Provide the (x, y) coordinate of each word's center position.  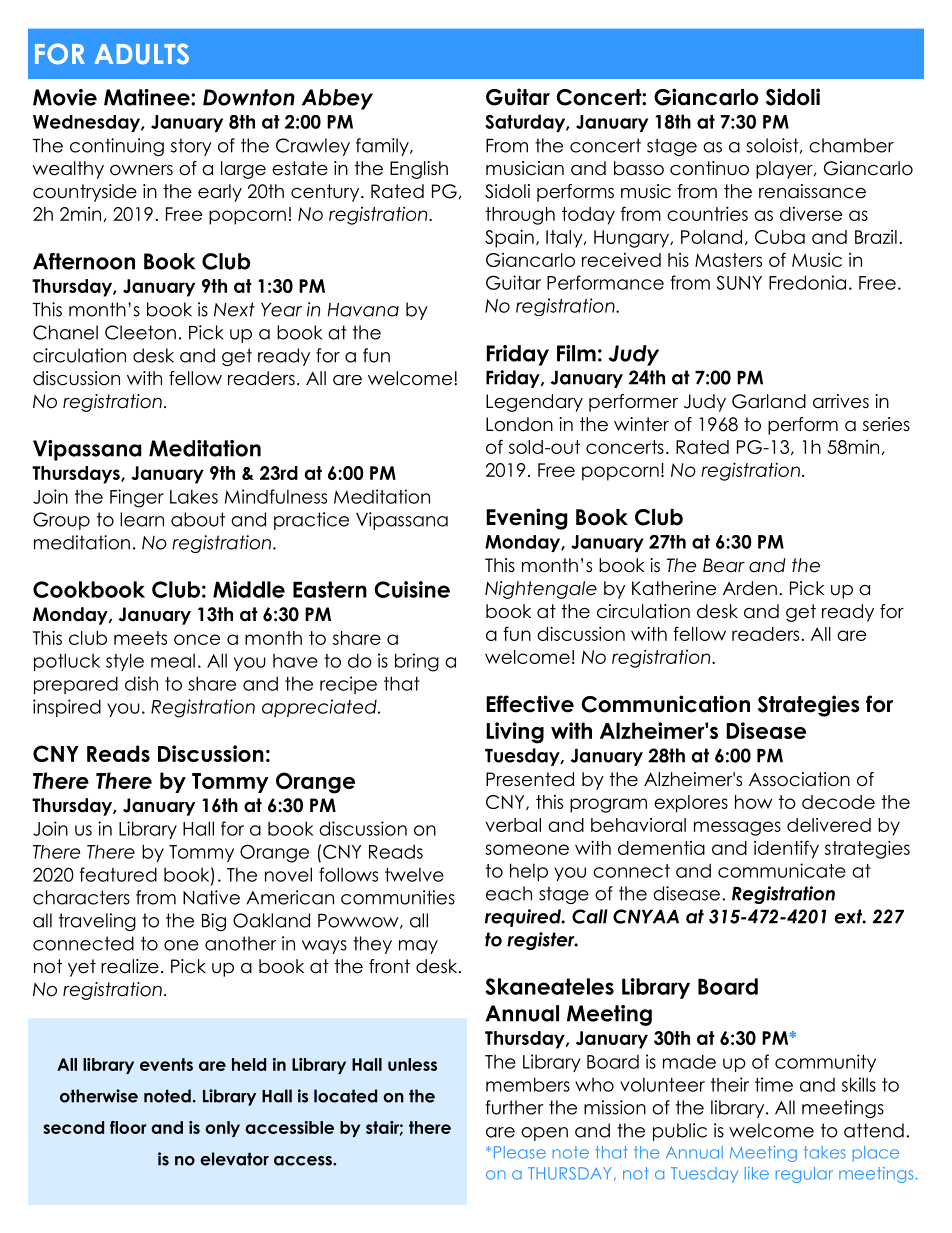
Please (520, 1152)
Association (799, 779)
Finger (137, 498)
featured (118, 874)
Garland (769, 401)
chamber (851, 145)
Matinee (148, 97)
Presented (530, 779)
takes (825, 1152)
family (383, 147)
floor (128, 1127)
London (519, 424)
